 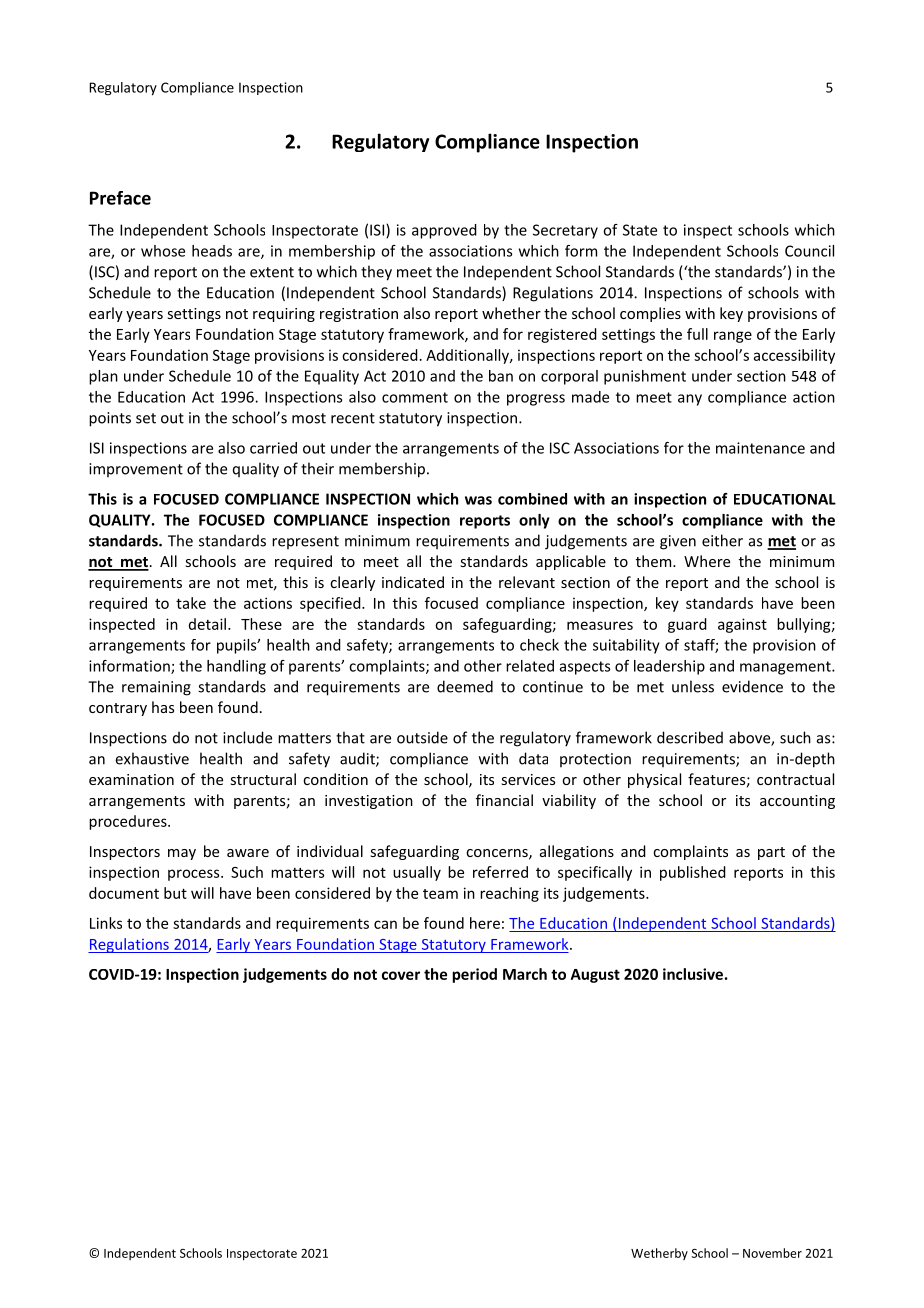 What do you see at coordinates (422, 737) in the screenshot?
I see `outside` at bounding box center [422, 737].
